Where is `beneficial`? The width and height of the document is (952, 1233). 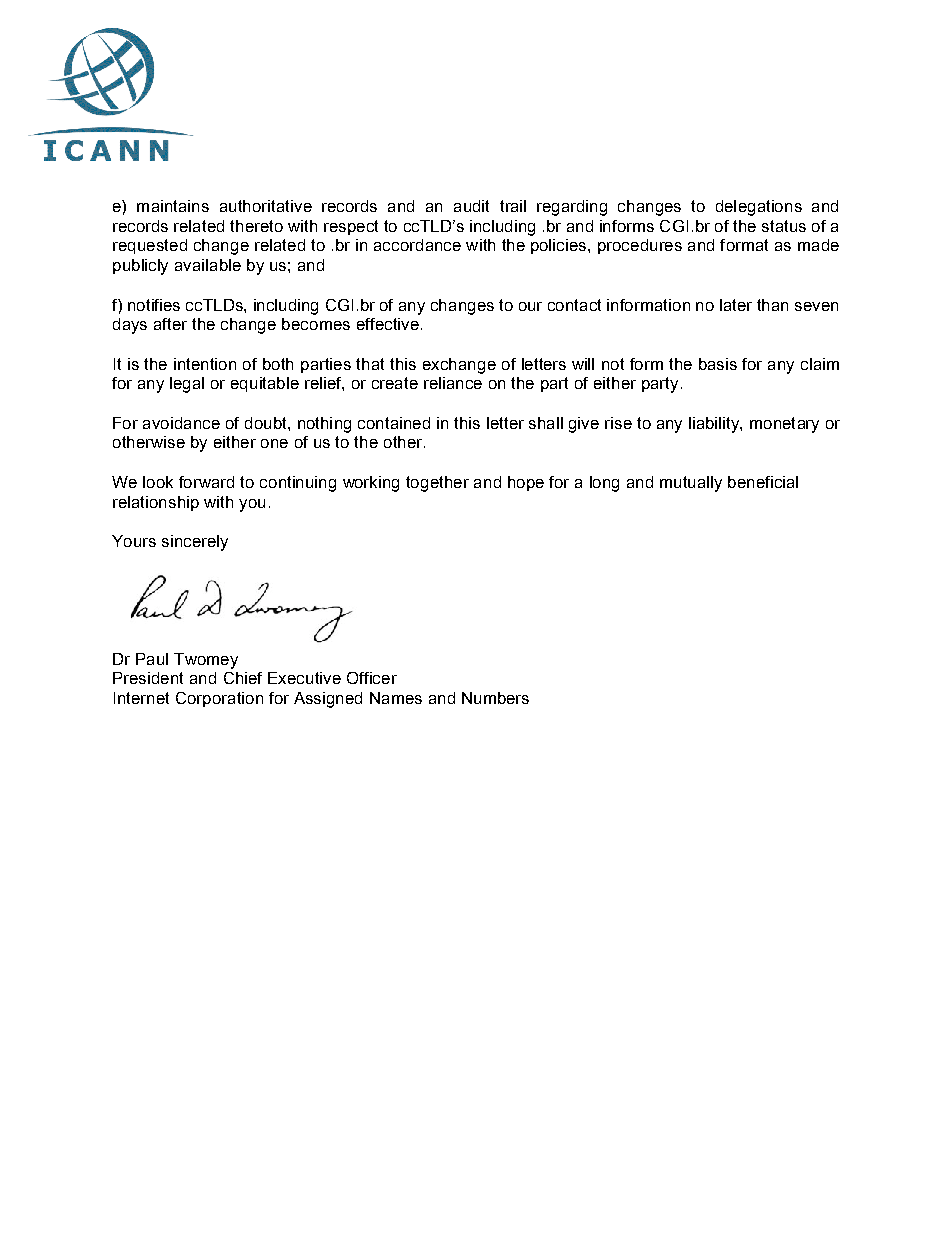 beneficial is located at coordinates (763, 482).
